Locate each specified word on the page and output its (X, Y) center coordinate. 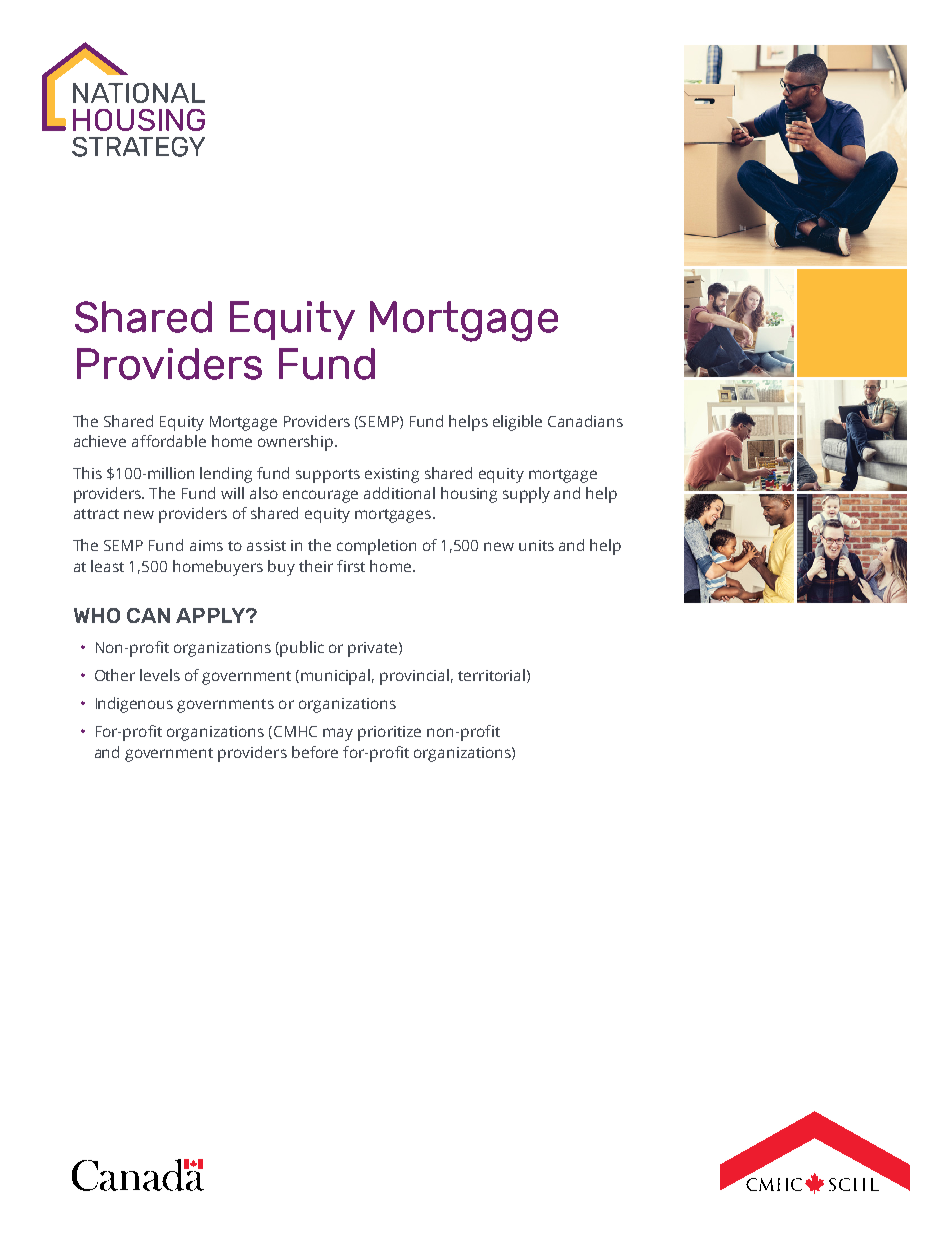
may (338, 734)
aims (206, 545)
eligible (517, 423)
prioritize (389, 733)
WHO (97, 615)
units (536, 545)
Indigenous (134, 705)
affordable (169, 441)
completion (376, 547)
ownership (295, 443)
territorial (491, 675)
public (302, 649)
